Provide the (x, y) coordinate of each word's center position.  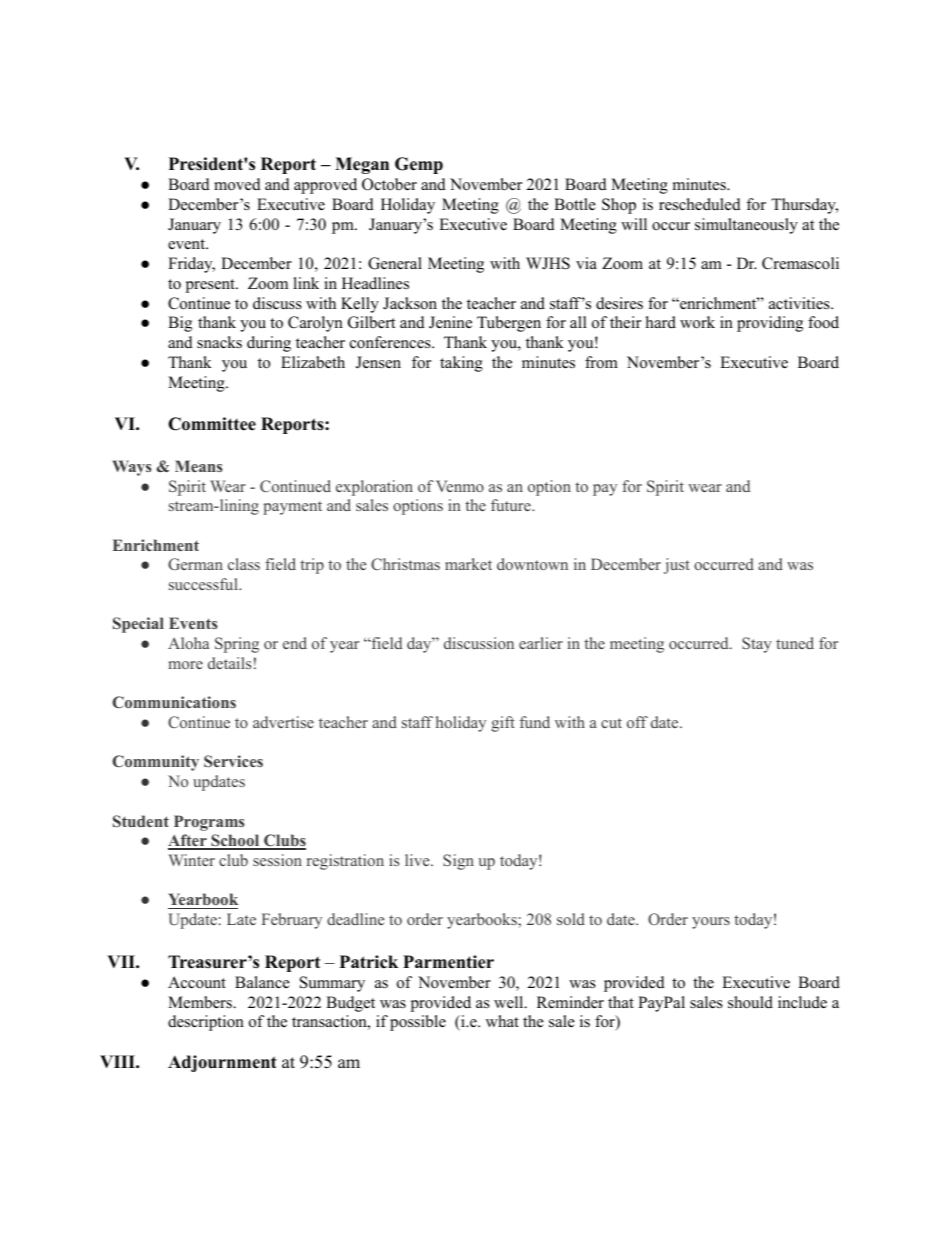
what (502, 1021)
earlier (541, 643)
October (389, 184)
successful (204, 584)
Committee (212, 424)
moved (237, 184)
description (206, 1023)
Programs (209, 823)
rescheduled (700, 204)
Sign (458, 862)
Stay (757, 645)
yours (711, 923)
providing (770, 324)
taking (461, 364)
